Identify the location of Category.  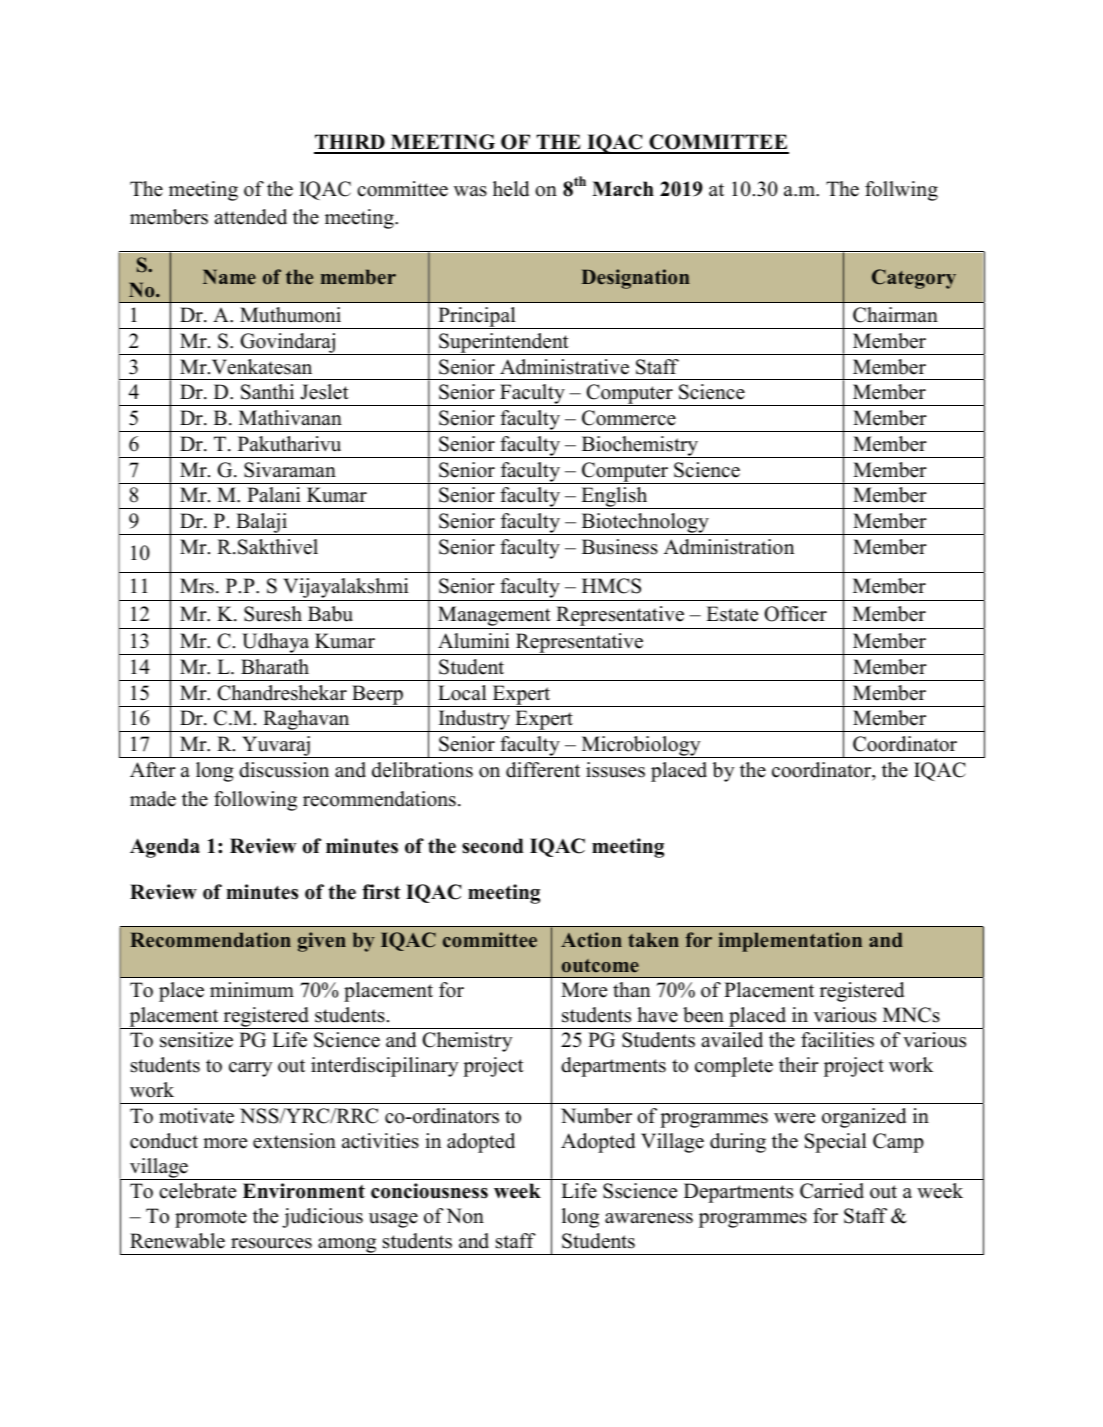
(914, 279).
